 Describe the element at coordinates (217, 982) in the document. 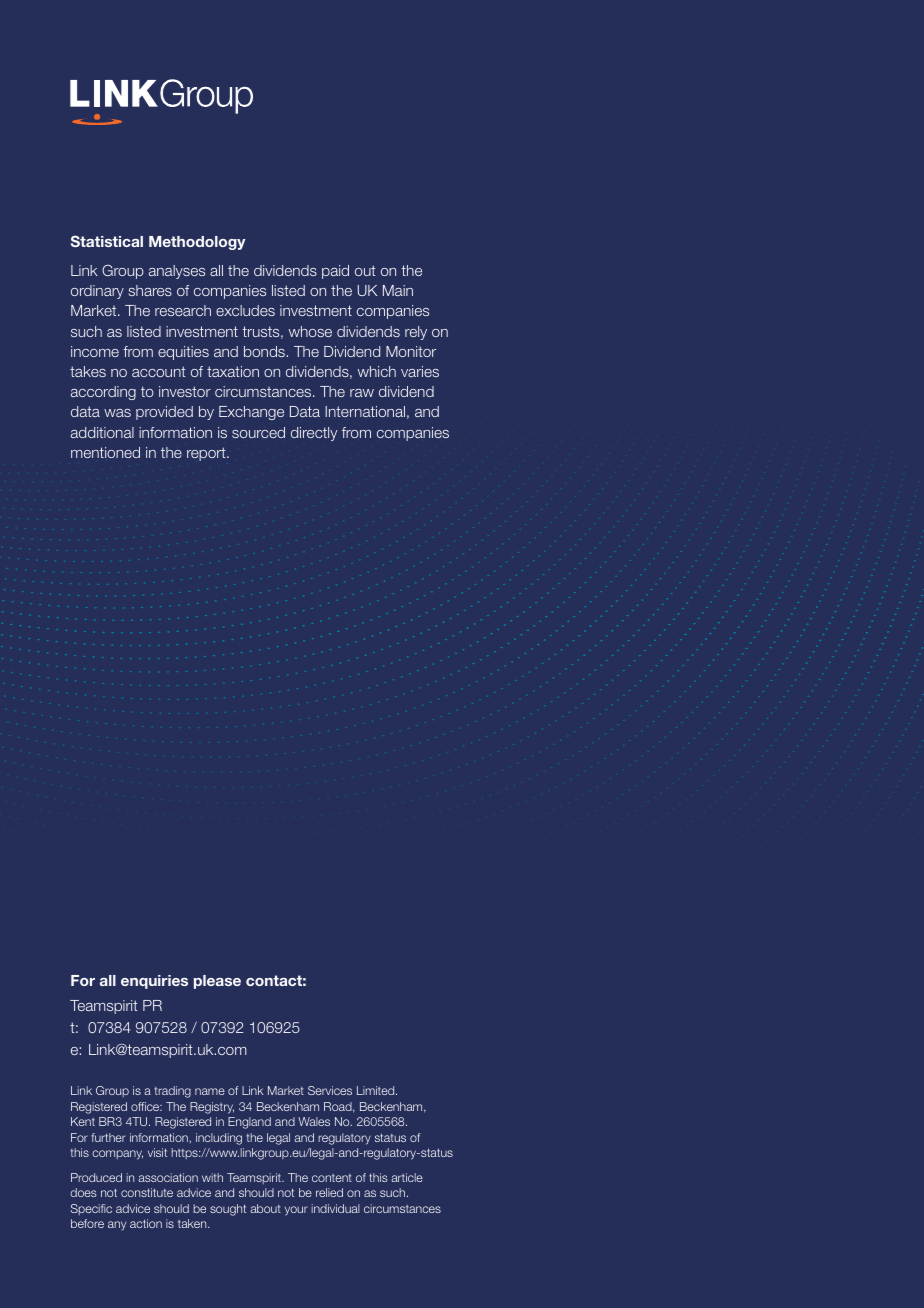

I see `please` at that location.
